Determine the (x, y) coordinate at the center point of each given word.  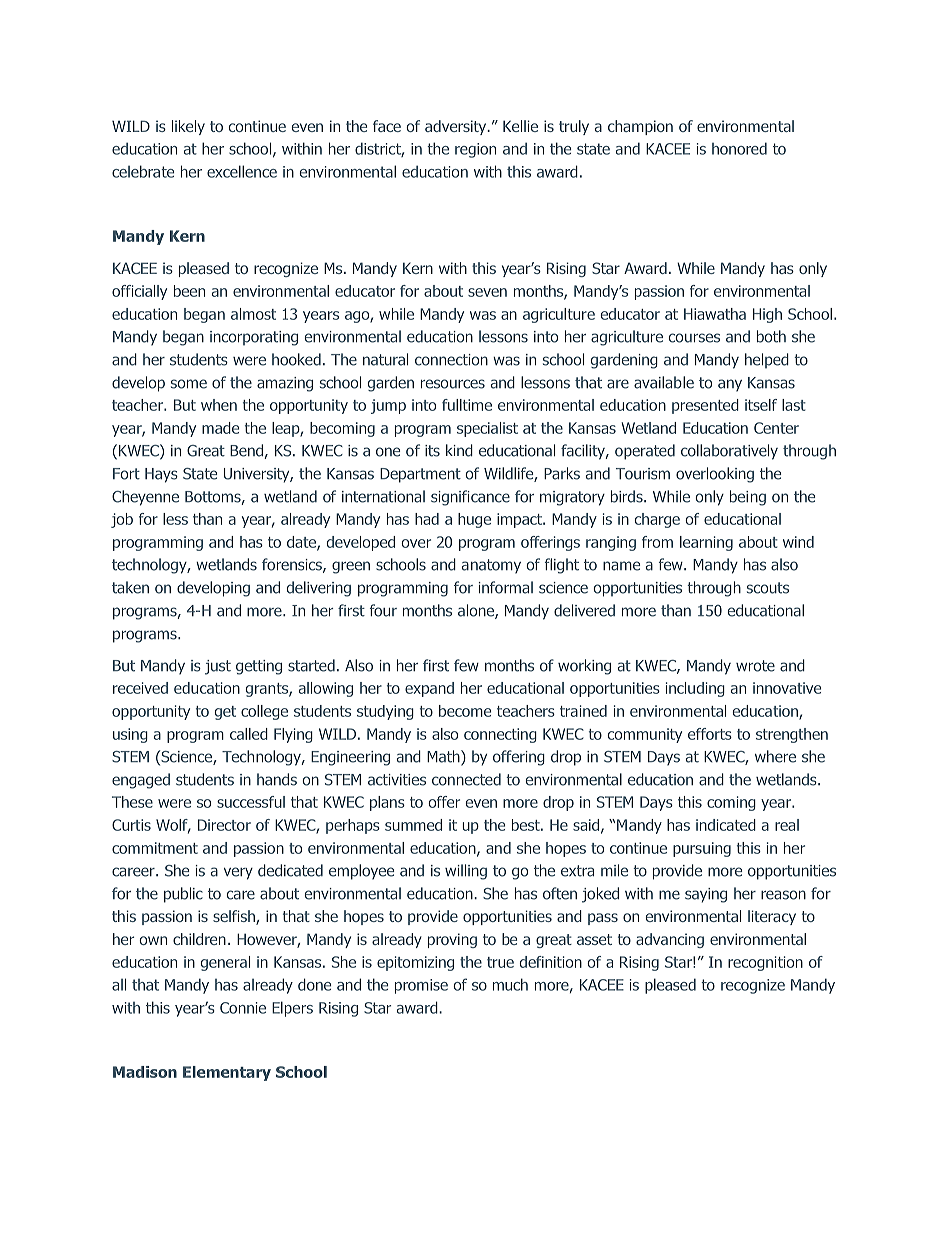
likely (188, 127)
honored (739, 148)
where (775, 756)
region (475, 150)
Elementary (227, 1073)
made (220, 428)
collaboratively (729, 452)
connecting (500, 735)
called (249, 734)
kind (459, 450)
